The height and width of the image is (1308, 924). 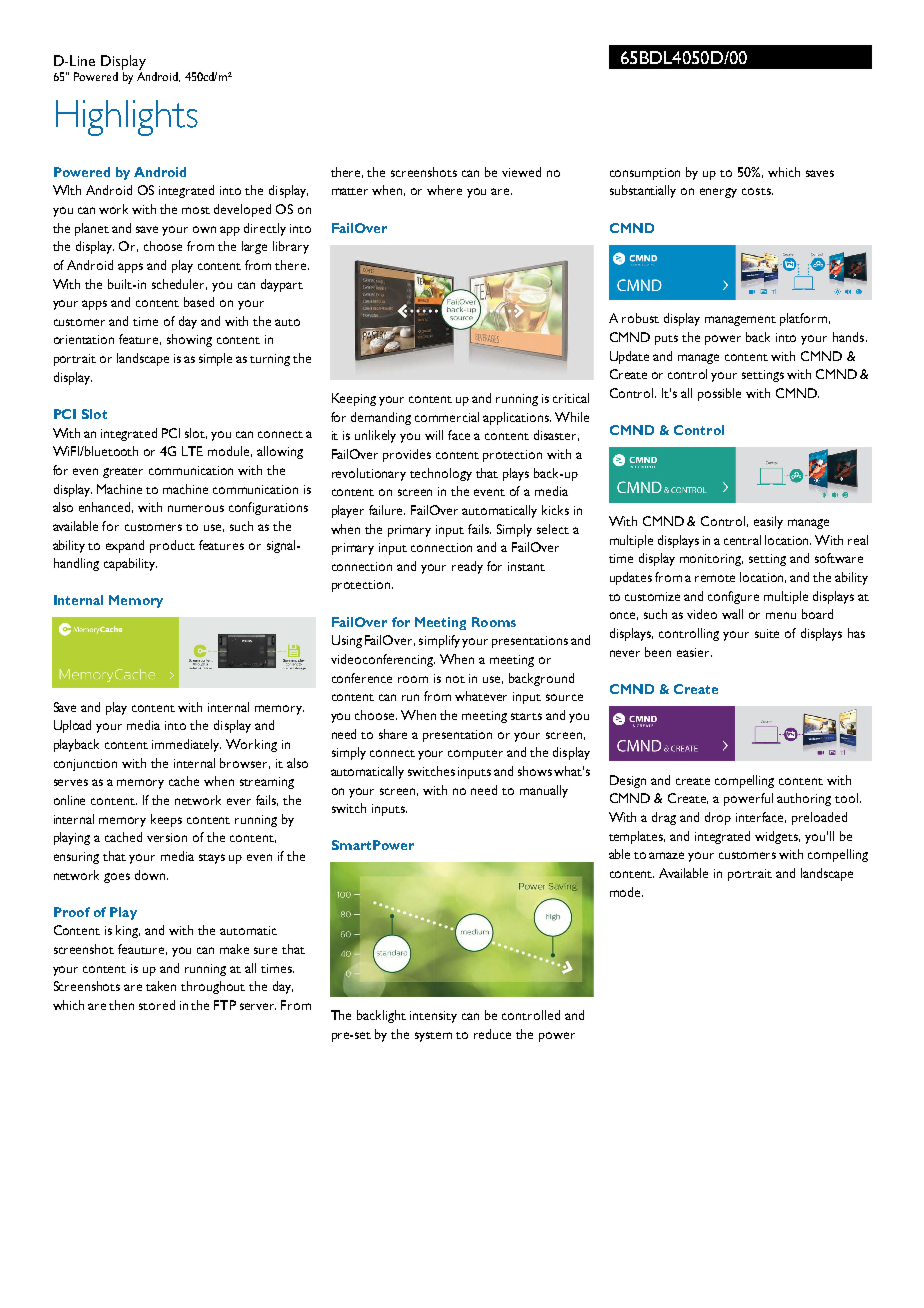 I want to click on intensity, so click(x=433, y=1017).
